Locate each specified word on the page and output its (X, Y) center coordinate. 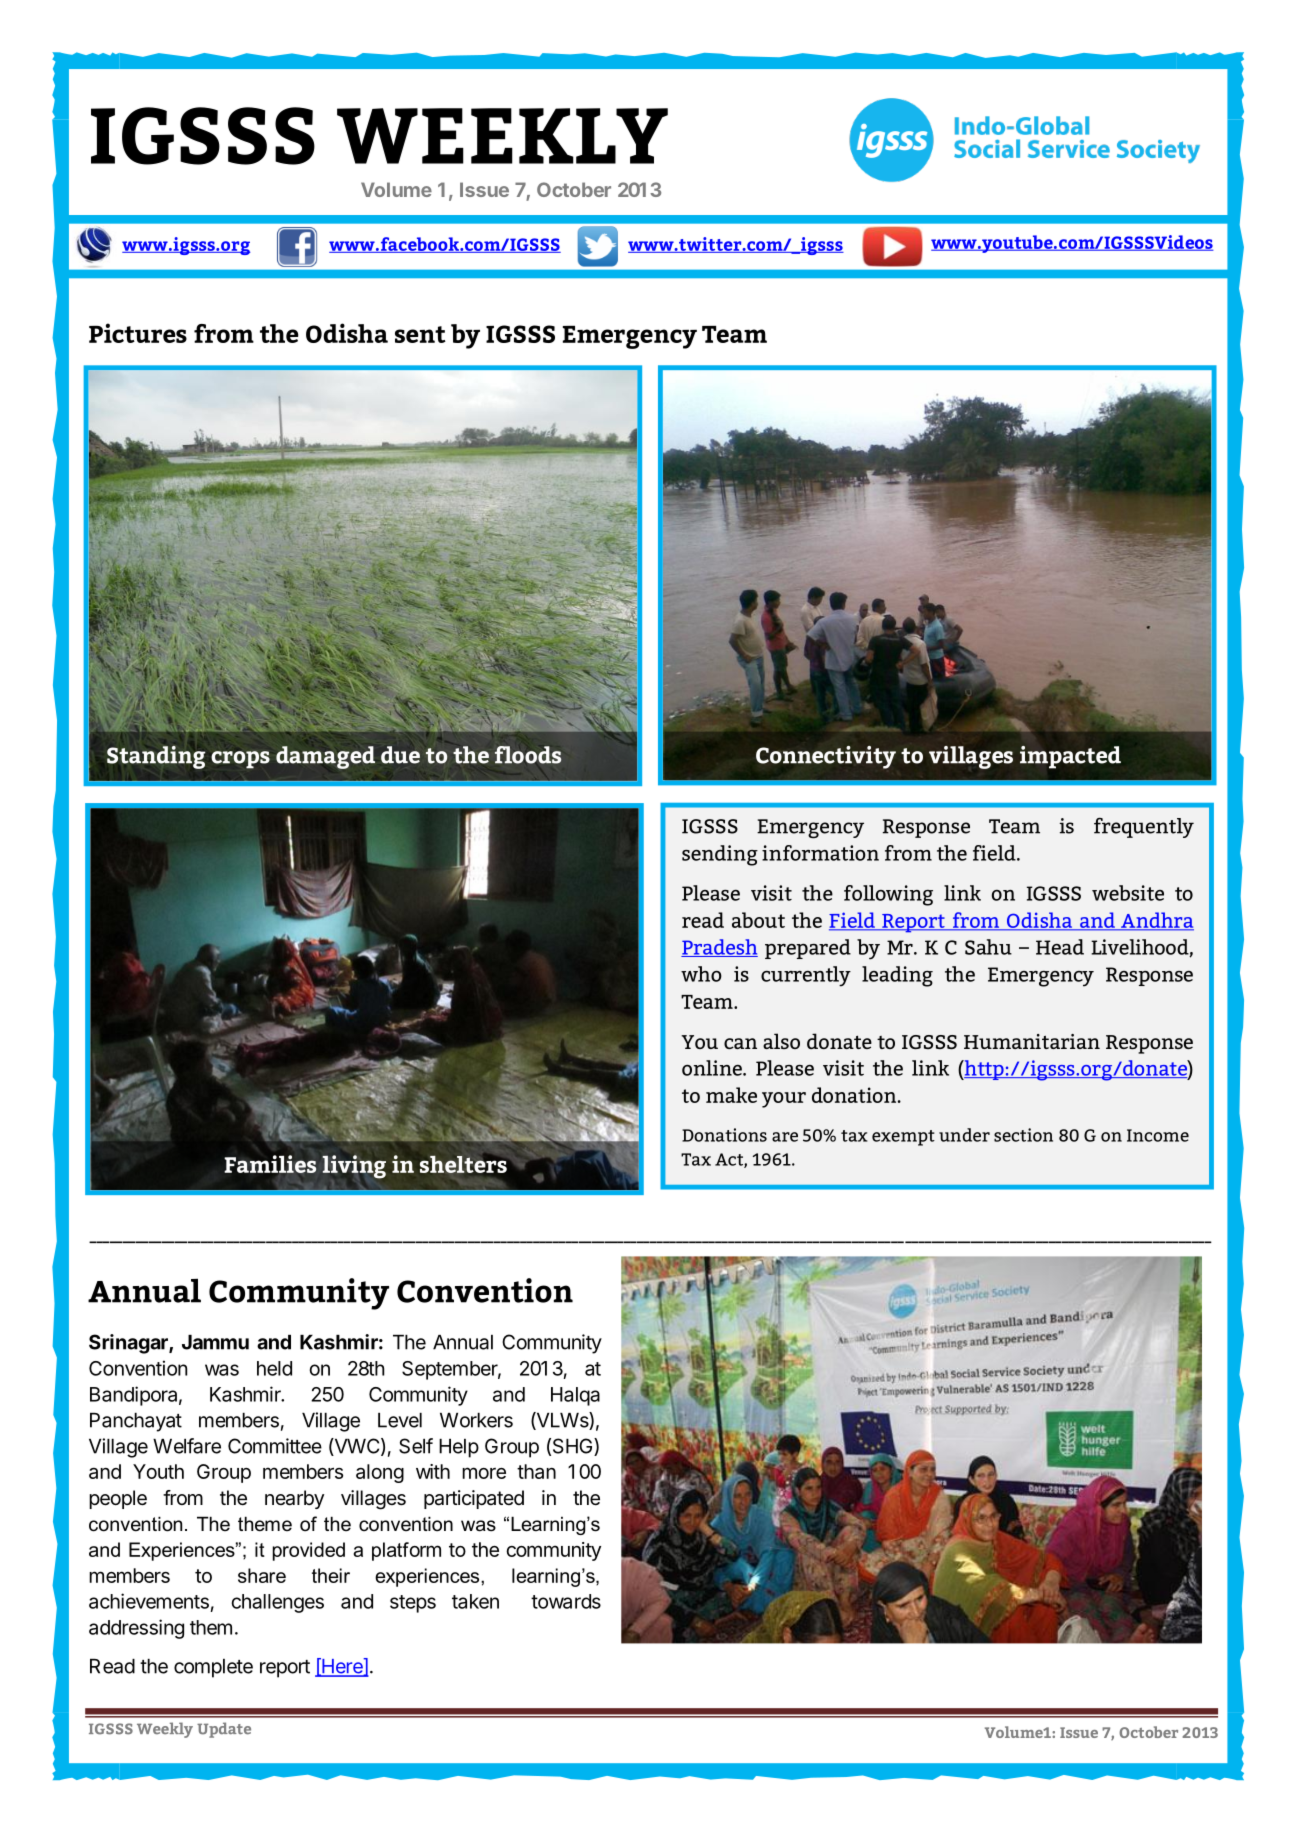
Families (270, 1164)
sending (720, 855)
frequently (1144, 827)
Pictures (138, 333)
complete (213, 1668)
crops (240, 760)
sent (420, 334)
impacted (1070, 757)
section (1023, 1135)
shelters (463, 1164)
